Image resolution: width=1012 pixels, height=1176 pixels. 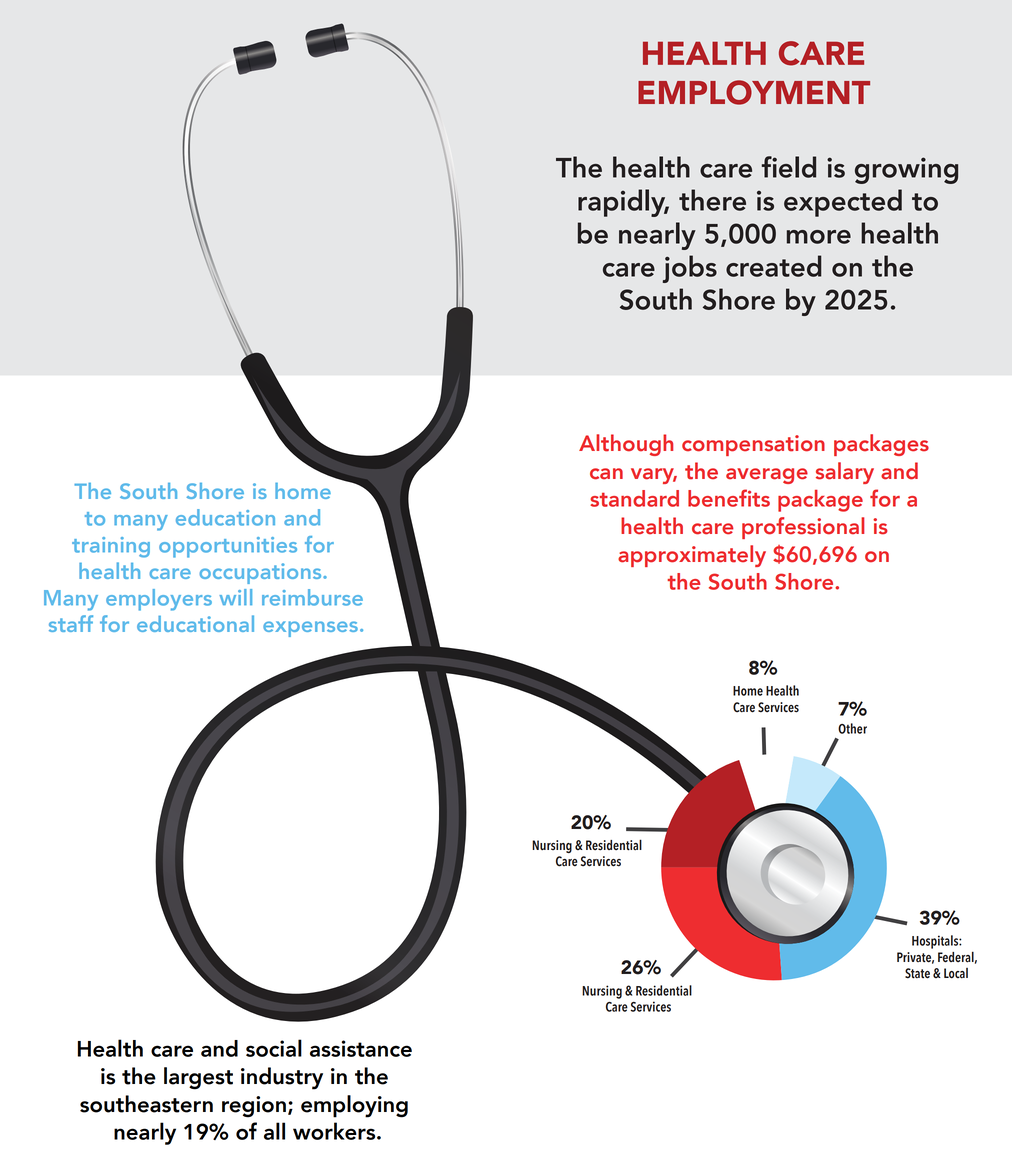 What do you see at coordinates (228, 547) in the screenshot?
I see `opportunities` at bounding box center [228, 547].
